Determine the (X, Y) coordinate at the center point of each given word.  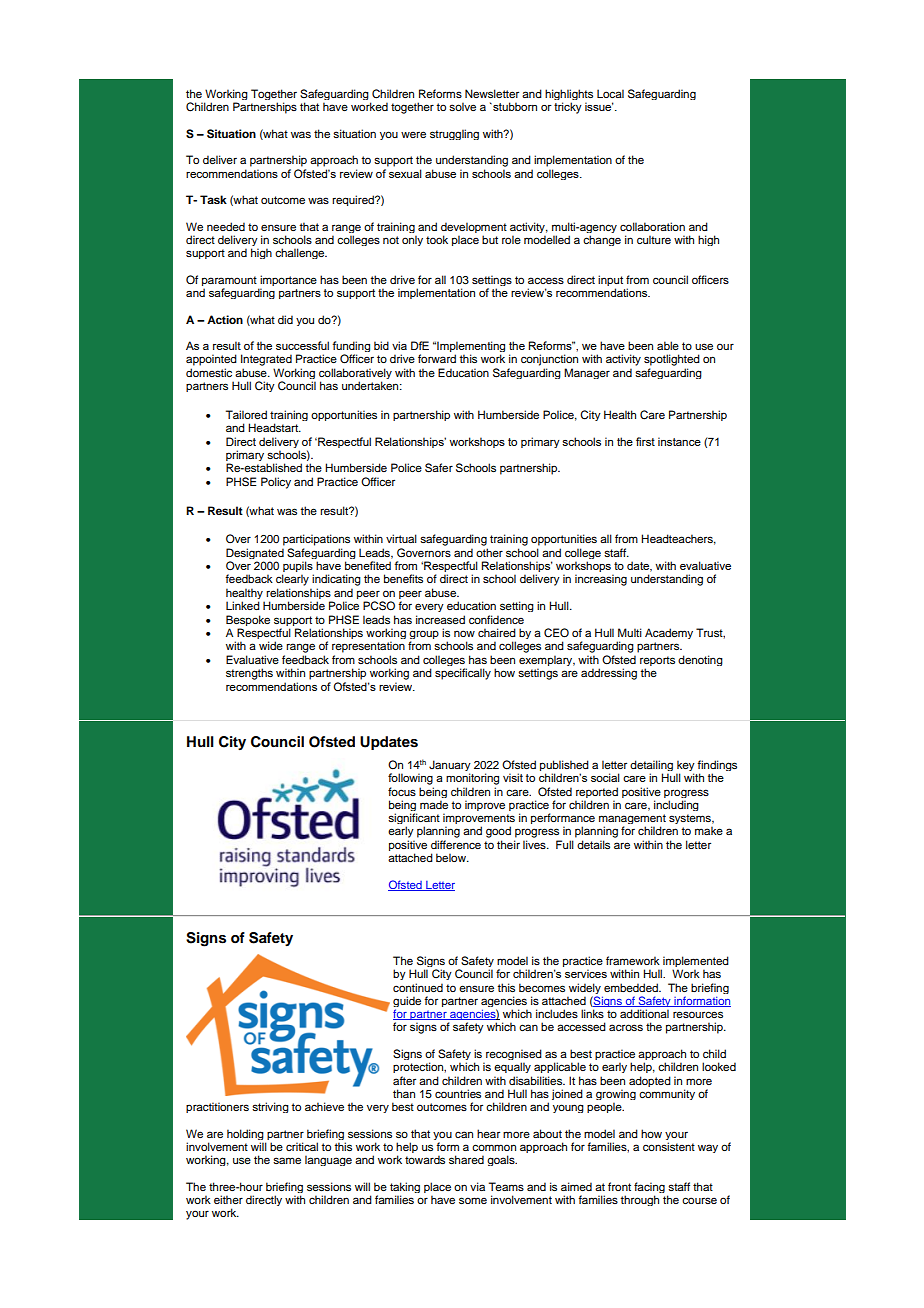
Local (610, 93)
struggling (454, 134)
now (464, 633)
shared (466, 1159)
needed (226, 226)
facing (649, 1189)
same (287, 1160)
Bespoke (248, 622)
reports (657, 662)
